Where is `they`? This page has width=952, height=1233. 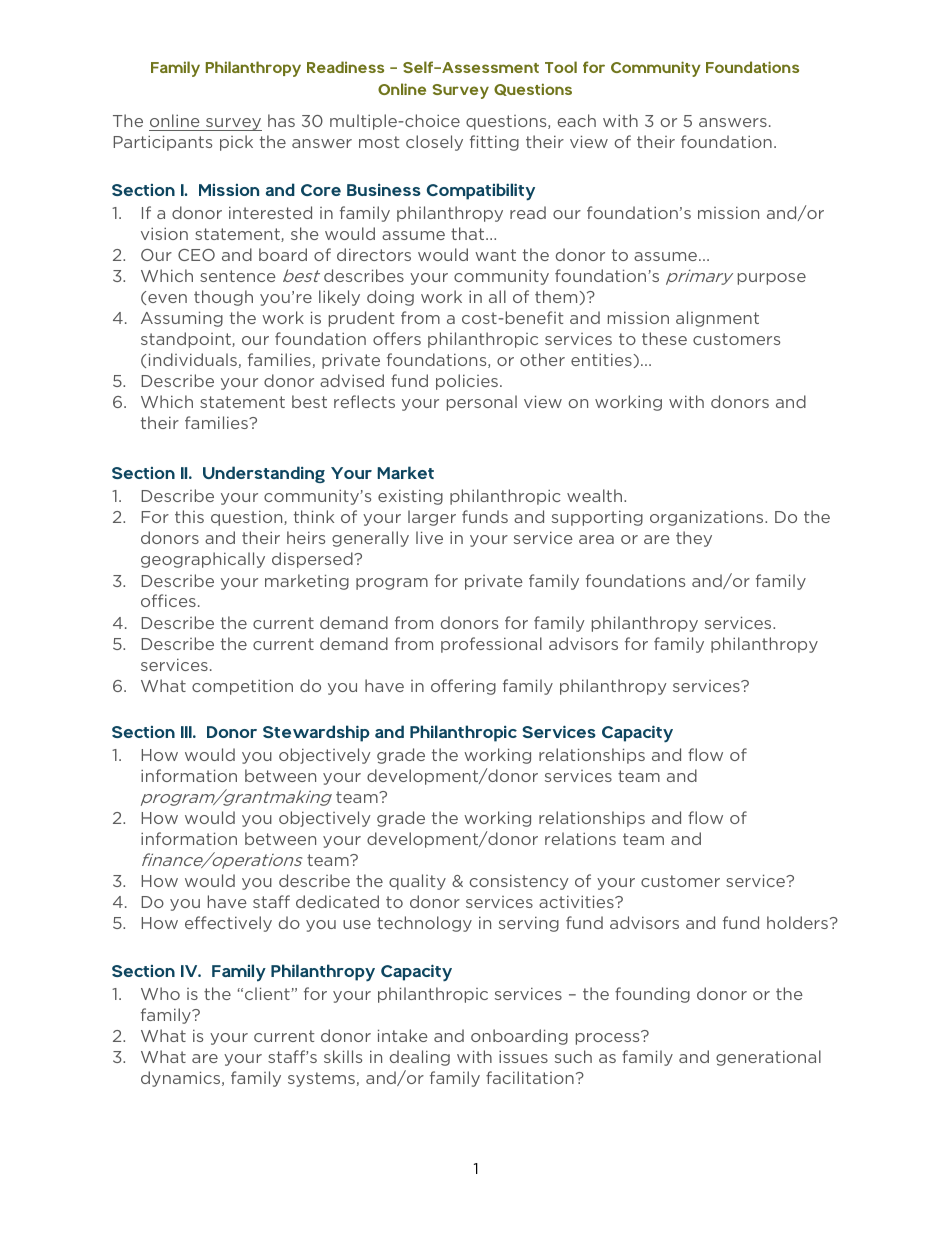
they is located at coordinates (694, 539).
